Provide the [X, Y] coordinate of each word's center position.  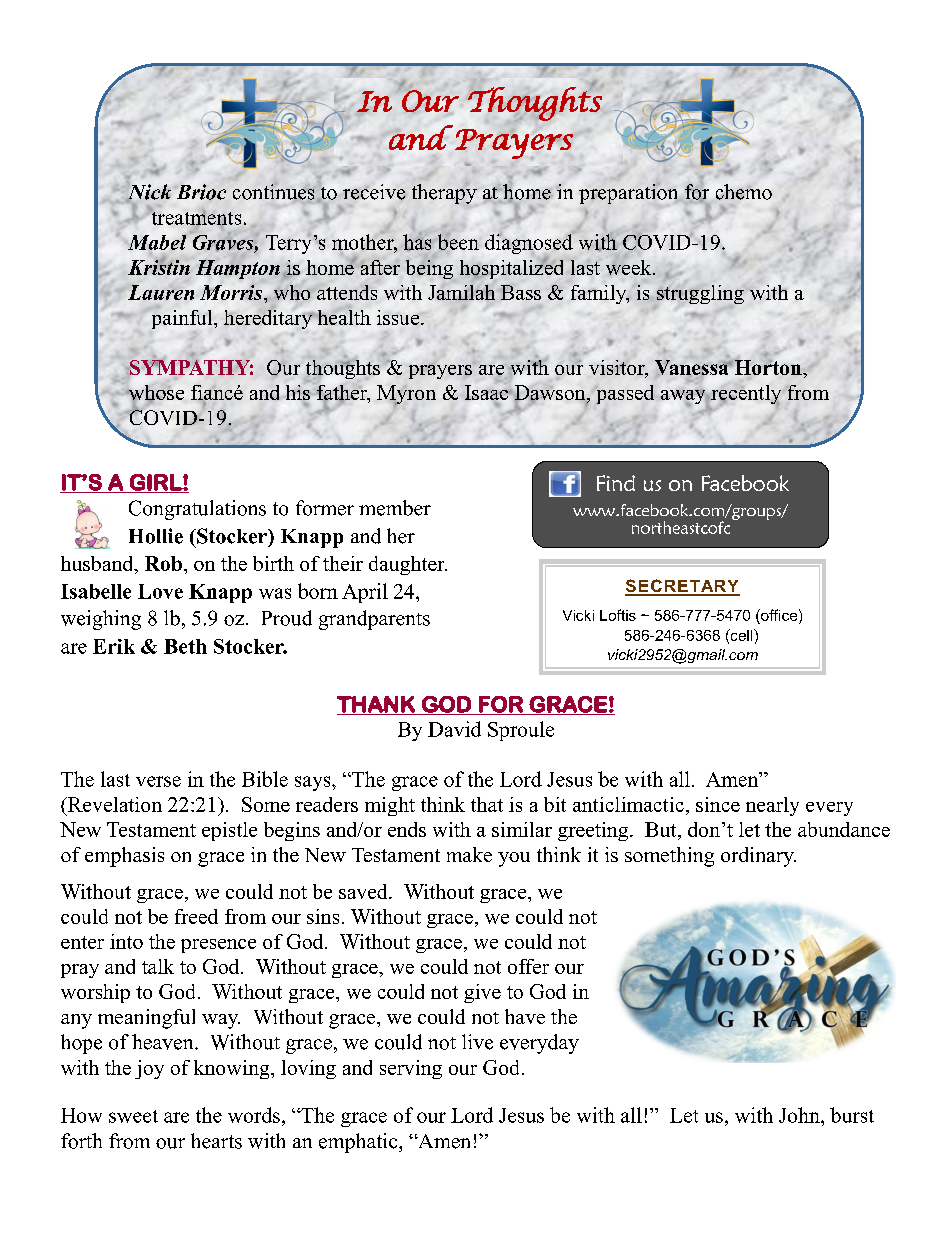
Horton [768, 367]
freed [196, 916]
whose [155, 394]
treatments [195, 217]
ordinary [758, 857]
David [454, 729]
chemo [744, 192]
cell [741, 636]
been [458, 242]
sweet [133, 1116]
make [469, 854]
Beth [185, 646]
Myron [406, 396]
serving [411, 1069]
